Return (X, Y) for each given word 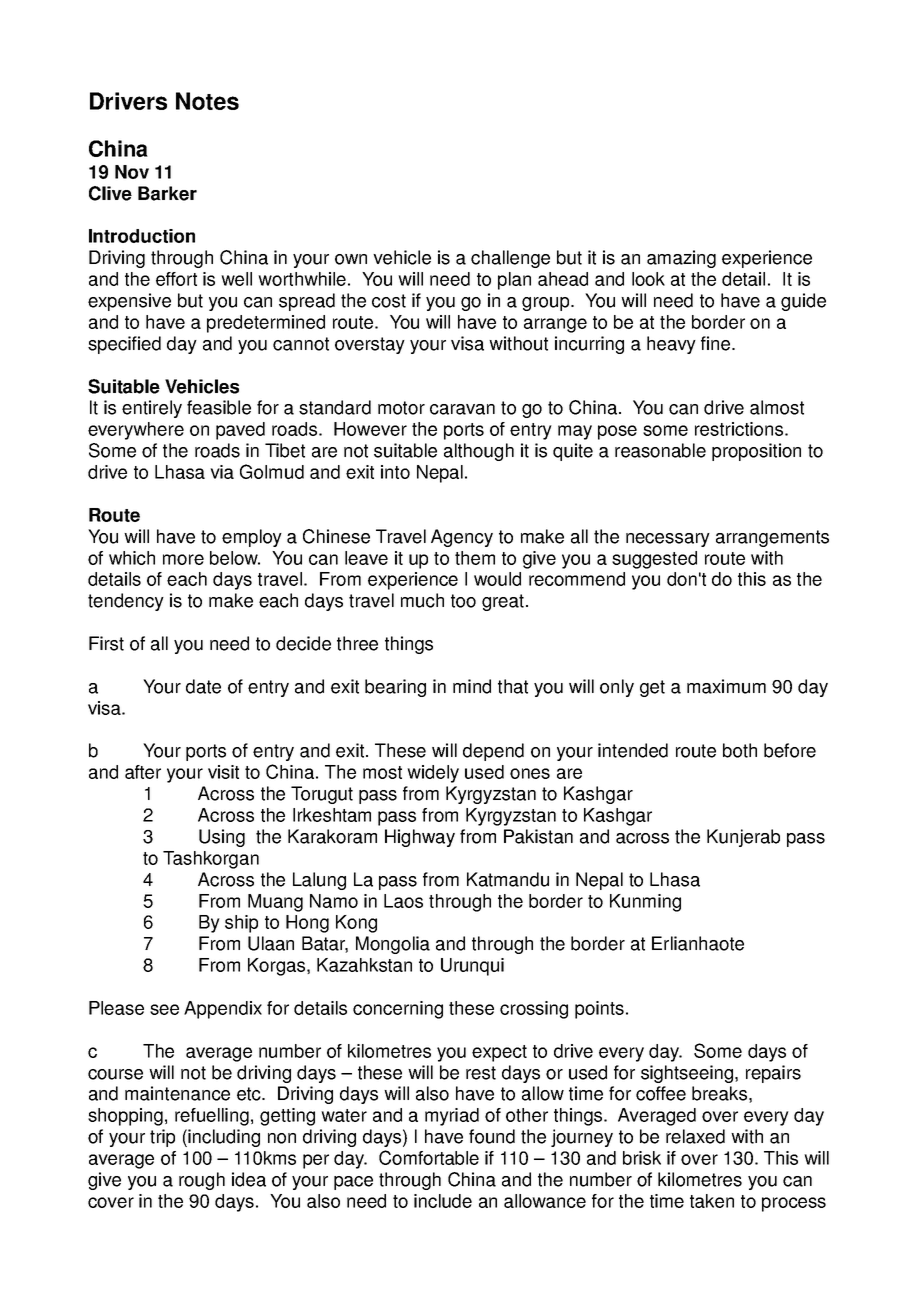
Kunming (645, 903)
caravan (462, 409)
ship (241, 924)
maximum (726, 686)
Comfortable (429, 1157)
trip (162, 1138)
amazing (681, 259)
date (203, 686)
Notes (207, 101)
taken (712, 1201)
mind (472, 686)
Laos (403, 901)
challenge (510, 259)
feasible (219, 407)
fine (717, 343)
